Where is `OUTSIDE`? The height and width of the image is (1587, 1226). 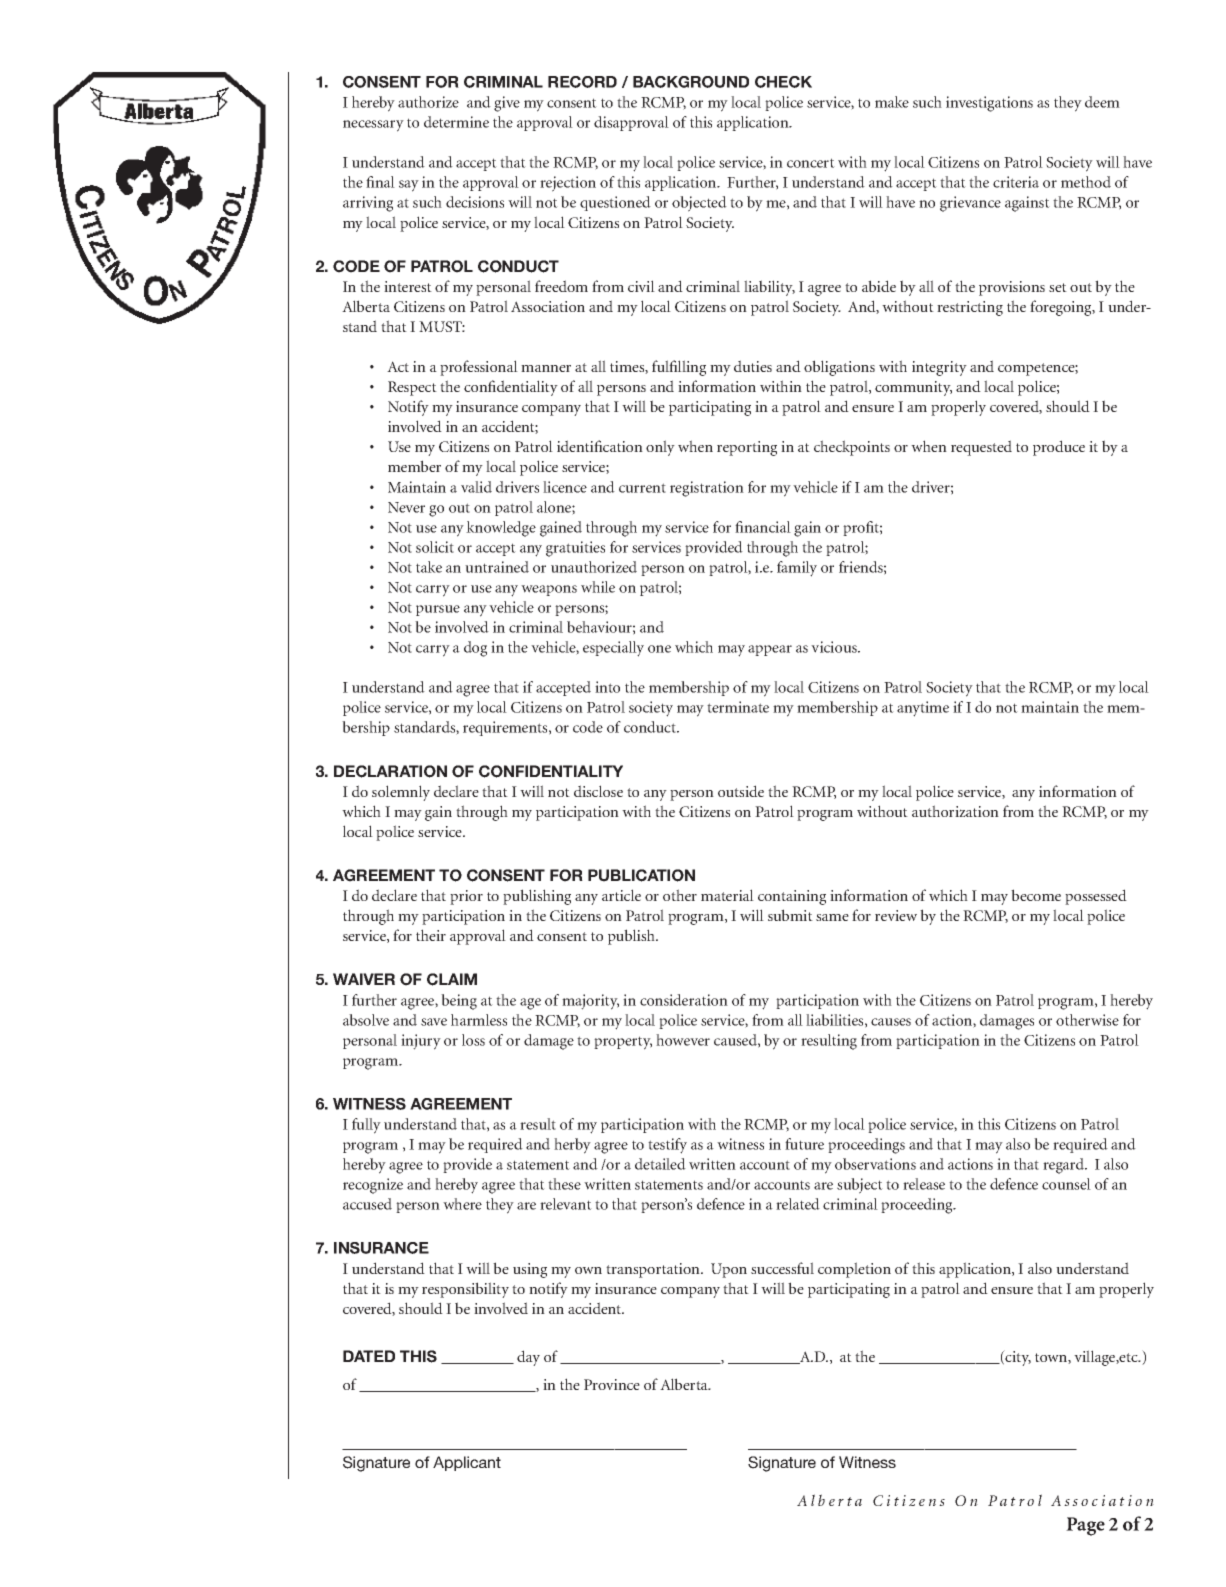 OUTSIDE is located at coordinates (741, 791).
